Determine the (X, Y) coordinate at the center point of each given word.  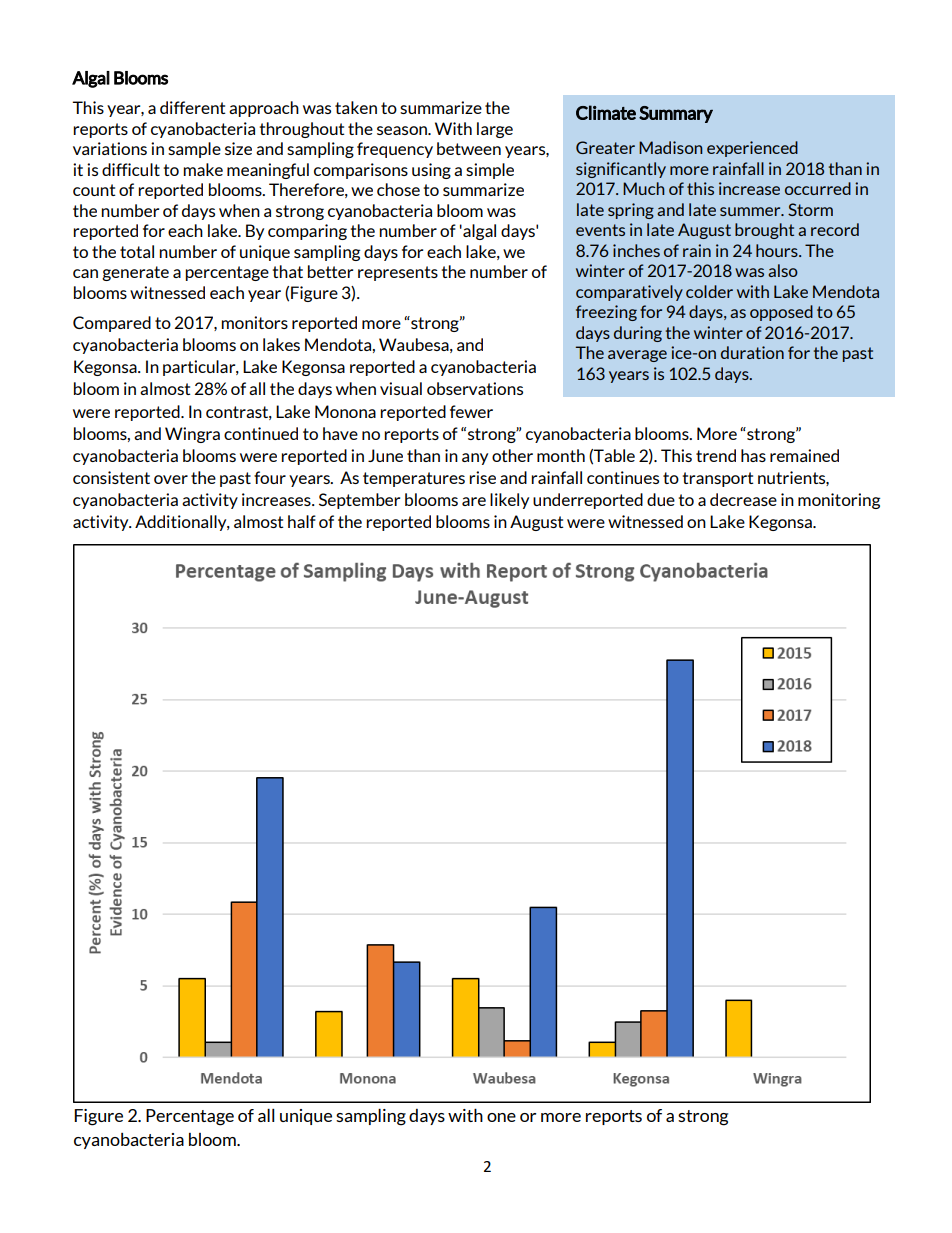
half (302, 521)
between (469, 148)
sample (194, 150)
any (475, 459)
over (171, 479)
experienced (752, 149)
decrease (743, 499)
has (753, 455)
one (501, 1117)
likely (509, 501)
